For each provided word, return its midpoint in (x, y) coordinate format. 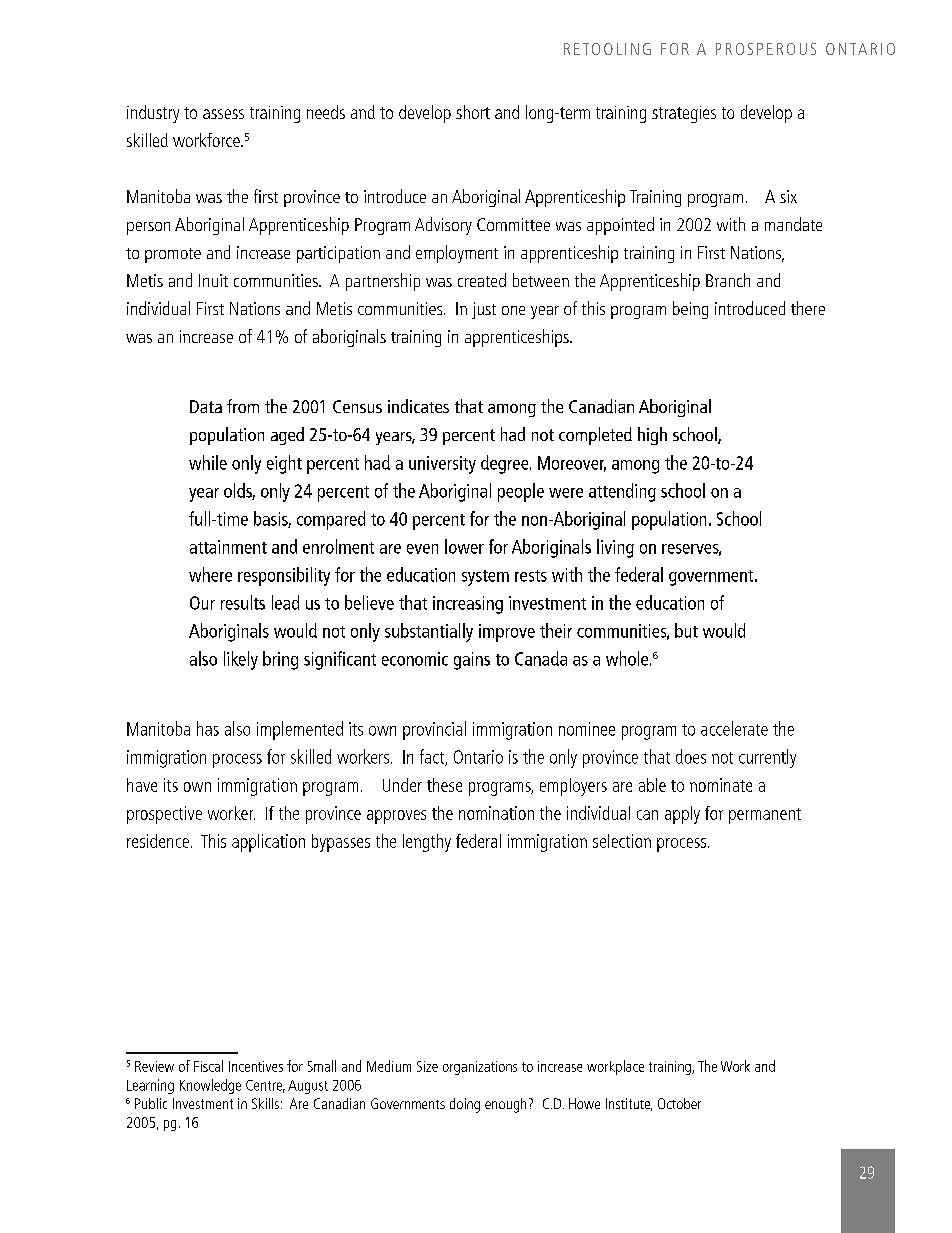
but (686, 630)
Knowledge (210, 1086)
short (473, 112)
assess (223, 114)
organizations (480, 1068)
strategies (684, 114)
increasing (468, 605)
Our (202, 603)
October (679, 1103)
